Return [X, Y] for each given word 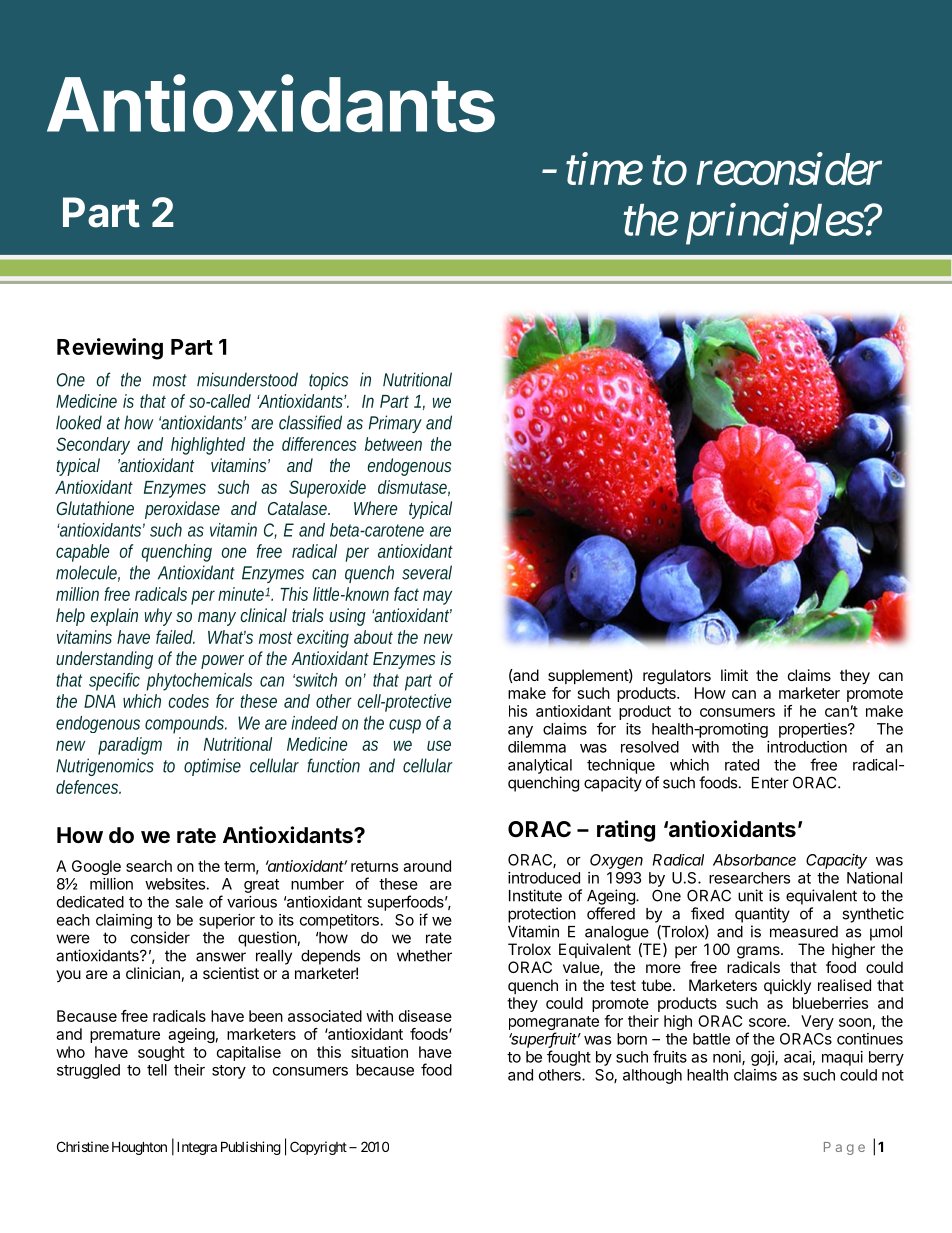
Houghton [139, 1148]
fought [569, 1058]
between [393, 444]
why [158, 617]
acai [798, 1057]
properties [814, 730]
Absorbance [754, 860]
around [427, 866]
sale [189, 902]
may [437, 597]
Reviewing [110, 349]
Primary [395, 424]
